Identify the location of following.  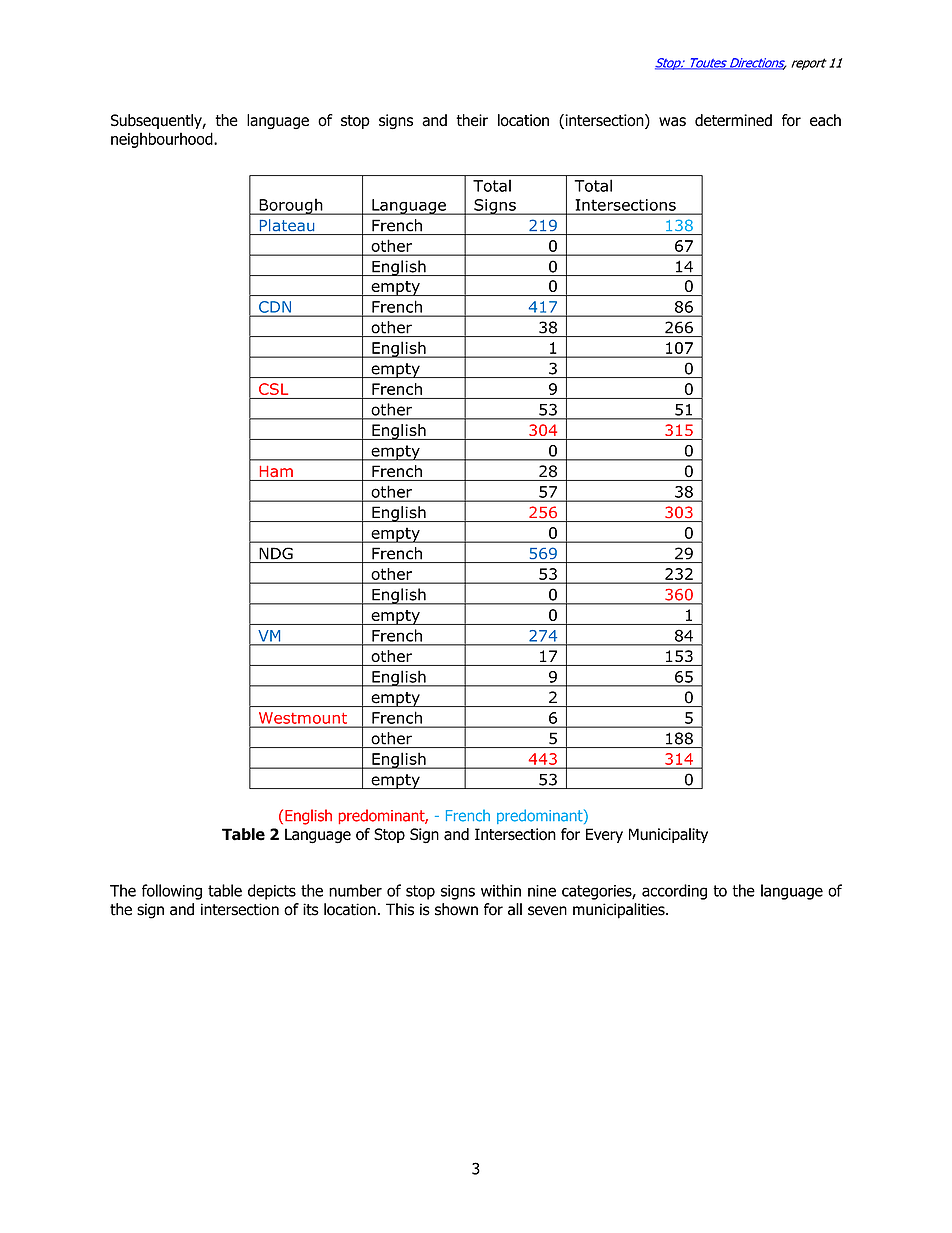
(172, 892).
